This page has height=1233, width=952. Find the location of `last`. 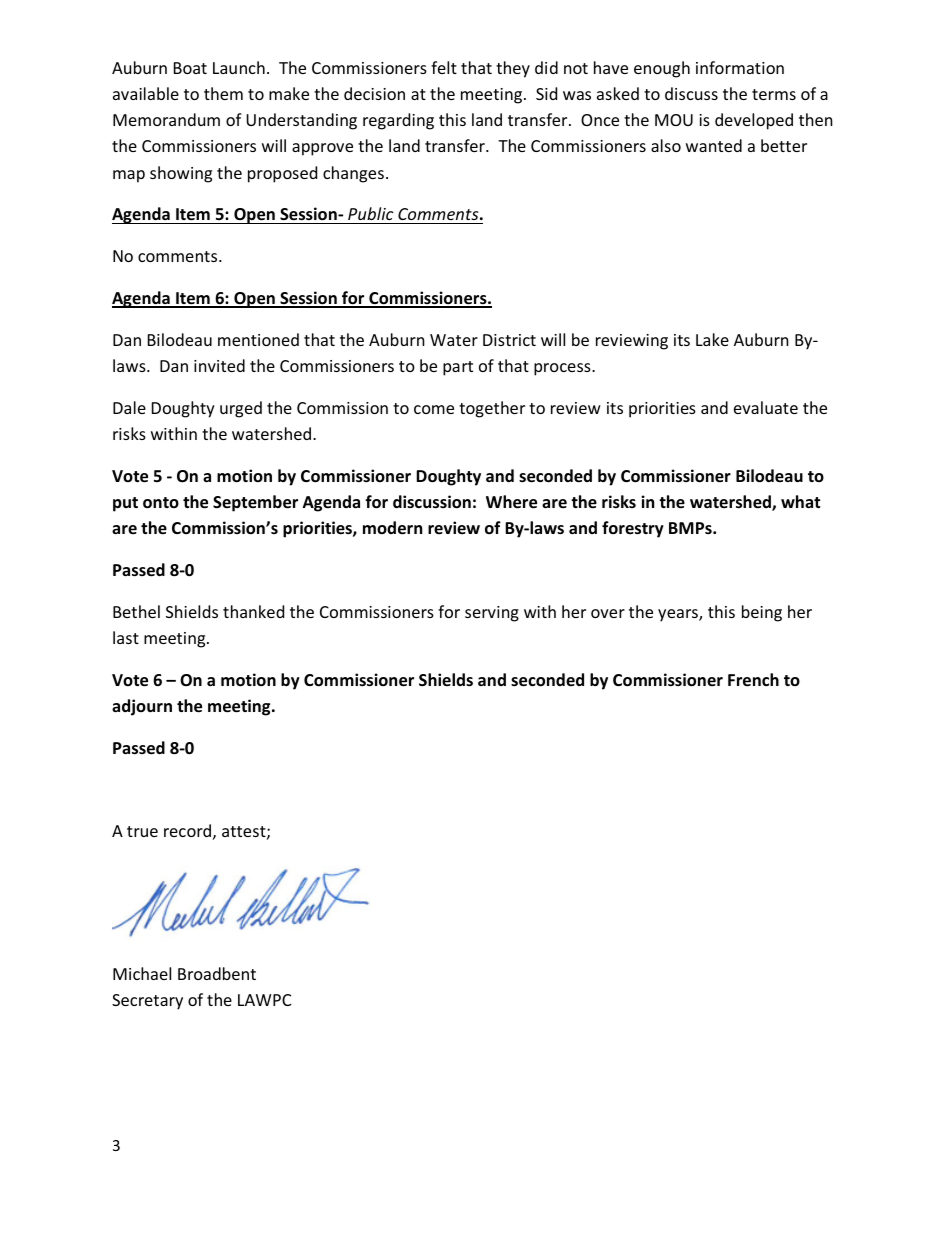

last is located at coordinates (126, 637).
